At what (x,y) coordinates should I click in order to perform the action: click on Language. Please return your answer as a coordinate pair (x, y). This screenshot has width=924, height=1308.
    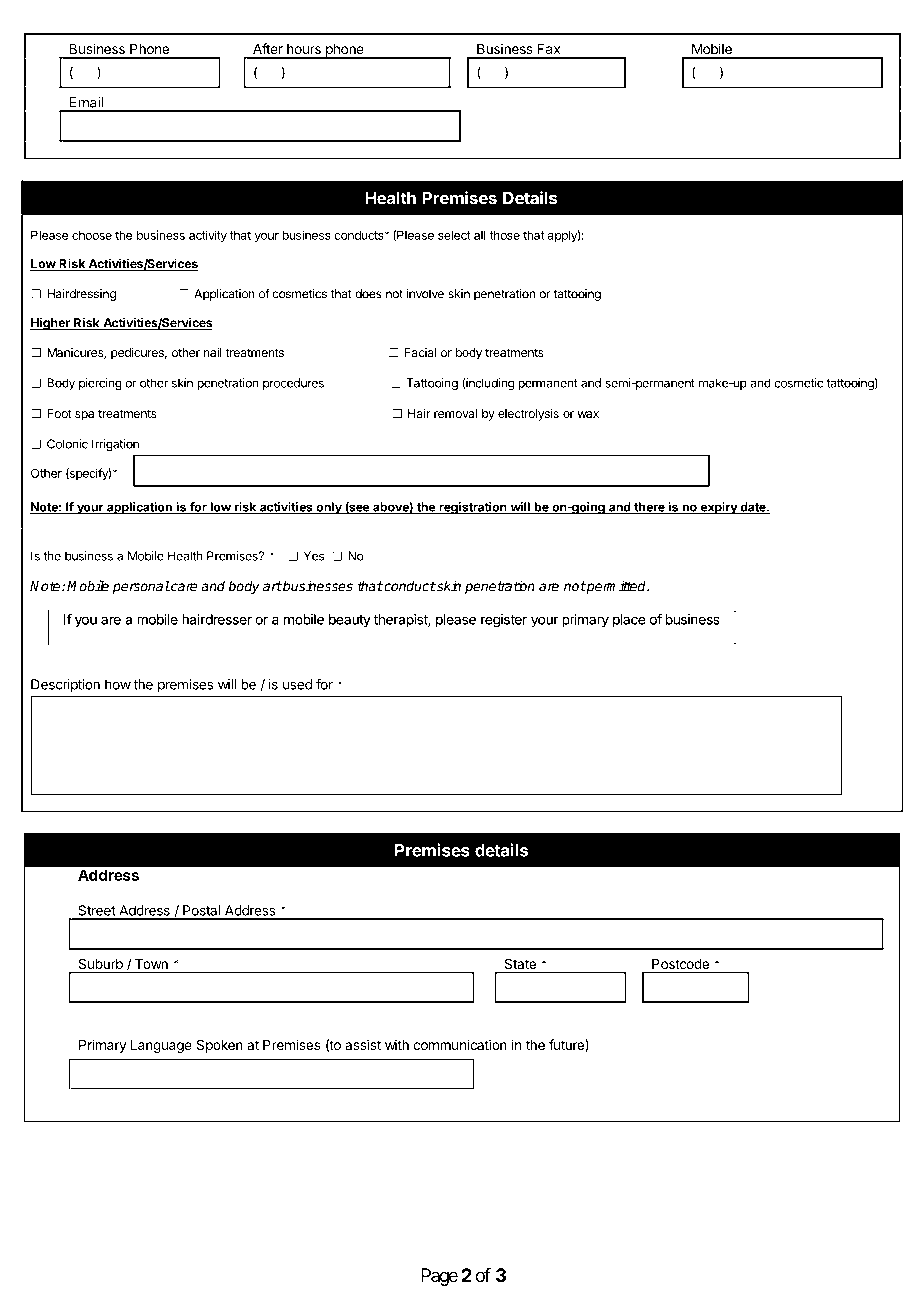
    Looking at the image, I should click on (161, 1046).
